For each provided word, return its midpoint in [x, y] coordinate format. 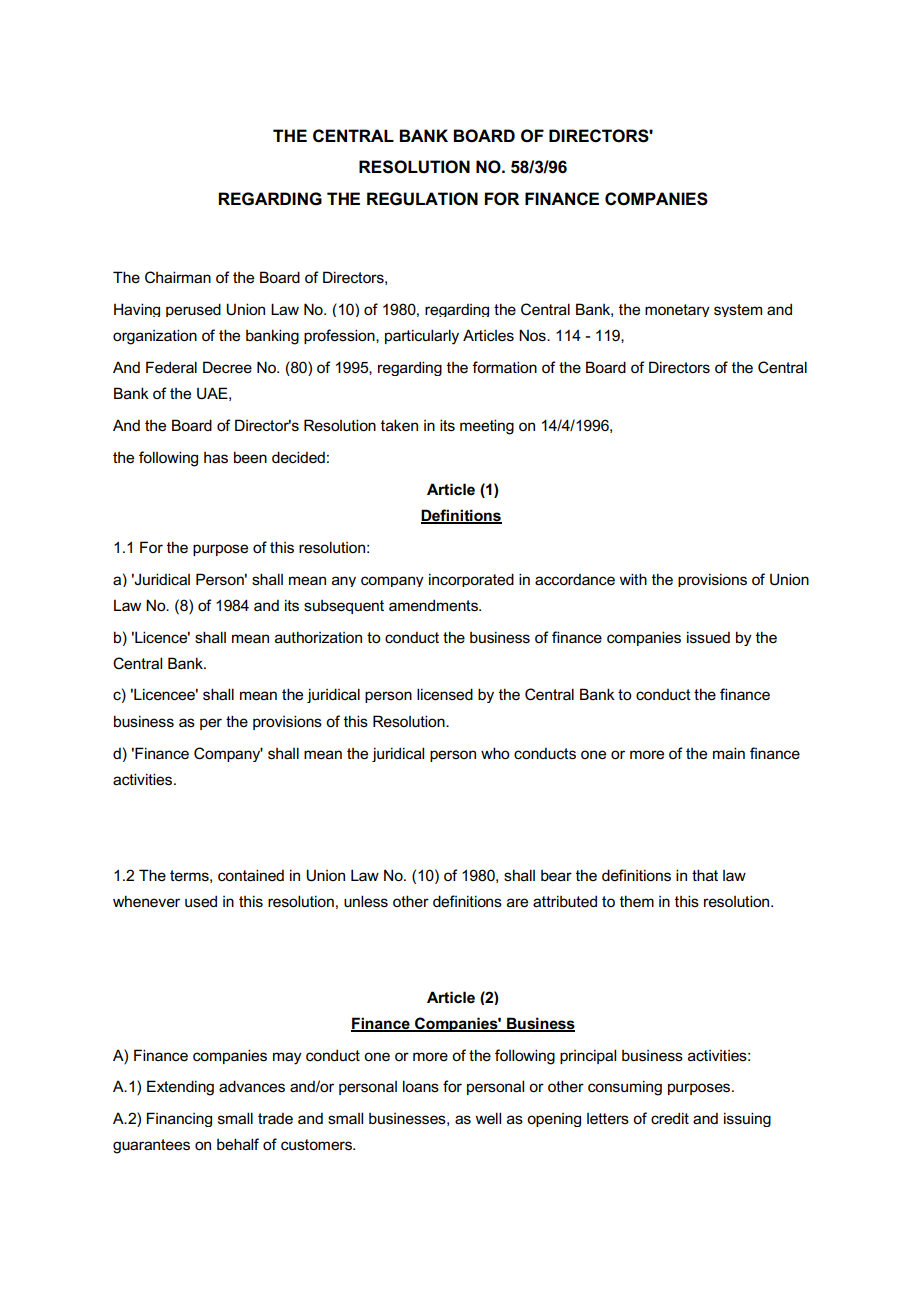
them [637, 901]
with [633, 579]
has [216, 458]
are [517, 903]
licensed [445, 694]
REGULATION [422, 199]
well [488, 1118]
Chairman [178, 277]
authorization [318, 637]
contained [251, 875]
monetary [677, 310]
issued [708, 637]
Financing [179, 1119]
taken [399, 425]
